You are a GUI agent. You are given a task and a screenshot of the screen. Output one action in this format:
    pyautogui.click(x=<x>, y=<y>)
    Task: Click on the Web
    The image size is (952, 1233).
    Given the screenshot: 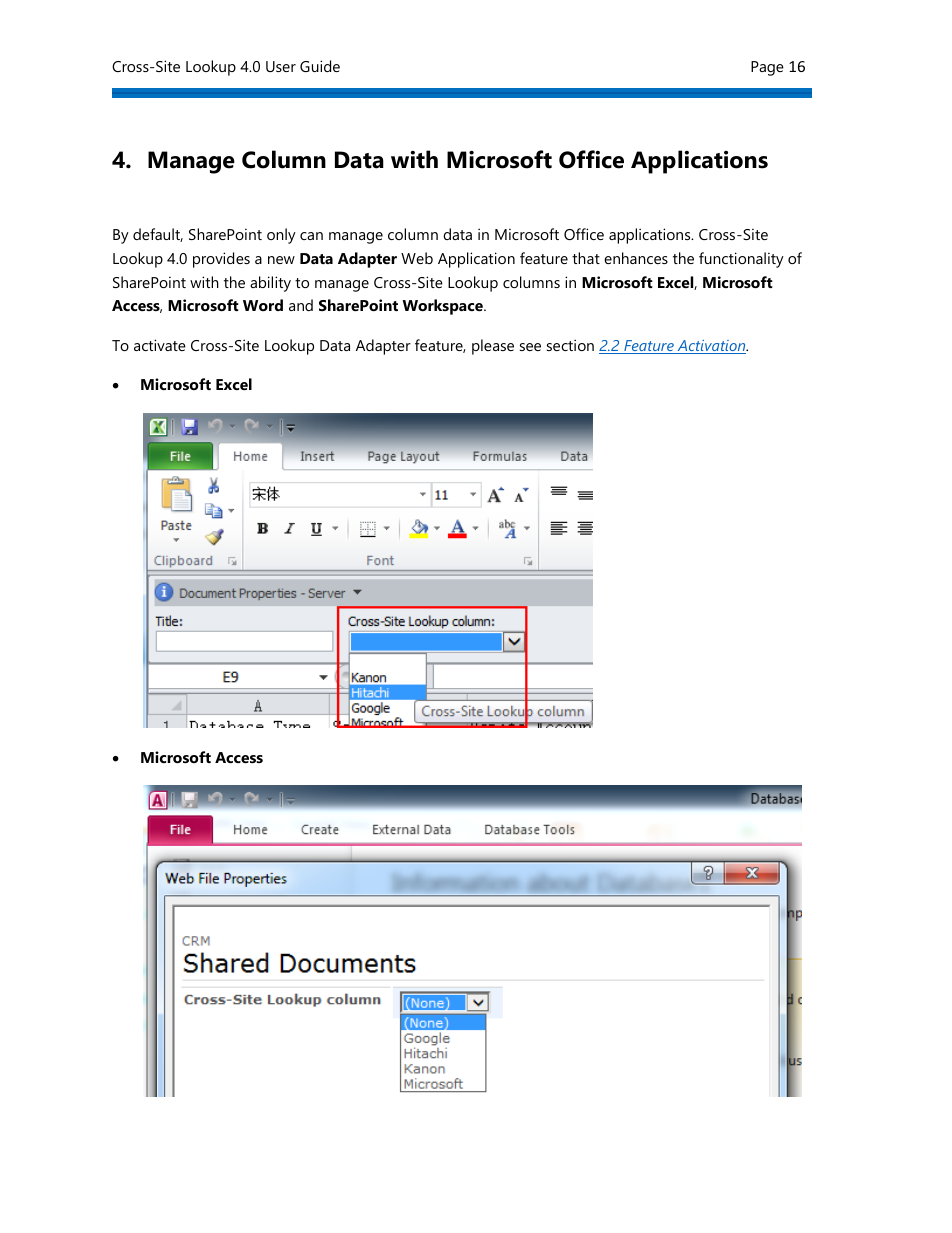 What is the action you would take?
    pyautogui.click(x=417, y=258)
